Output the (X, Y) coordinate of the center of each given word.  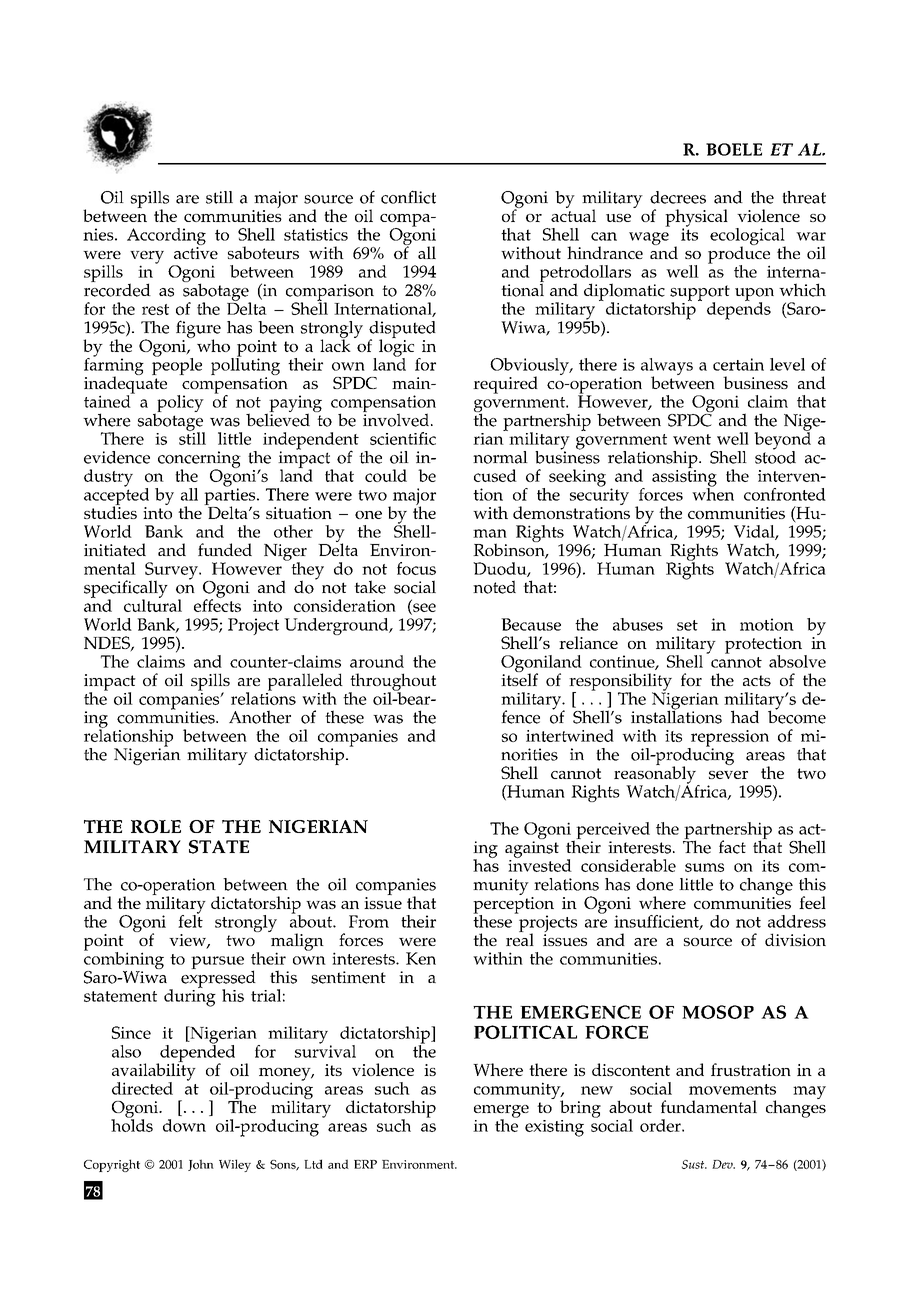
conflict (408, 197)
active (196, 253)
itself (519, 678)
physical (696, 219)
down (184, 1125)
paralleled (305, 683)
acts (757, 680)
